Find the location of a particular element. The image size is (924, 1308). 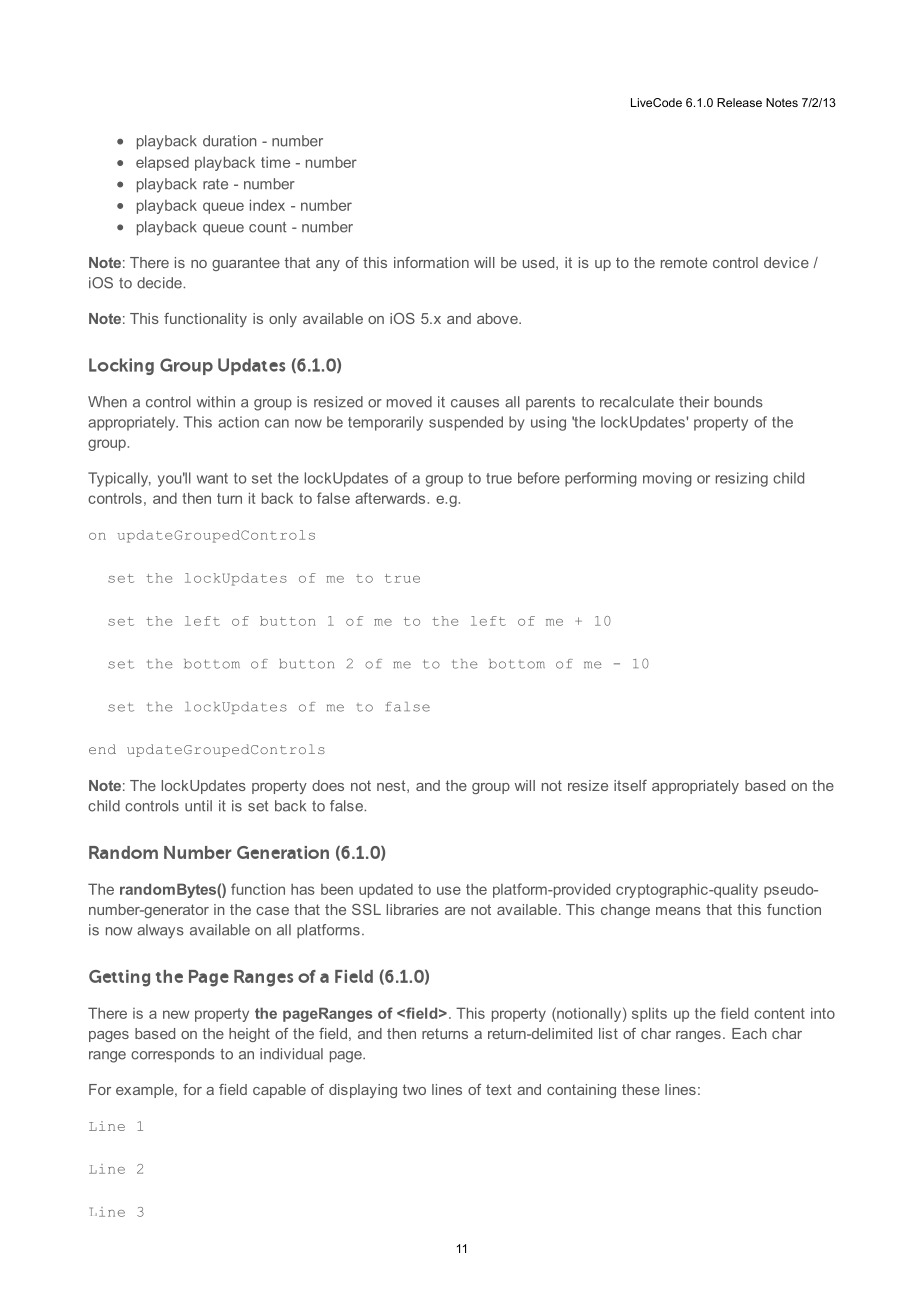

Release is located at coordinates (739, 102).
